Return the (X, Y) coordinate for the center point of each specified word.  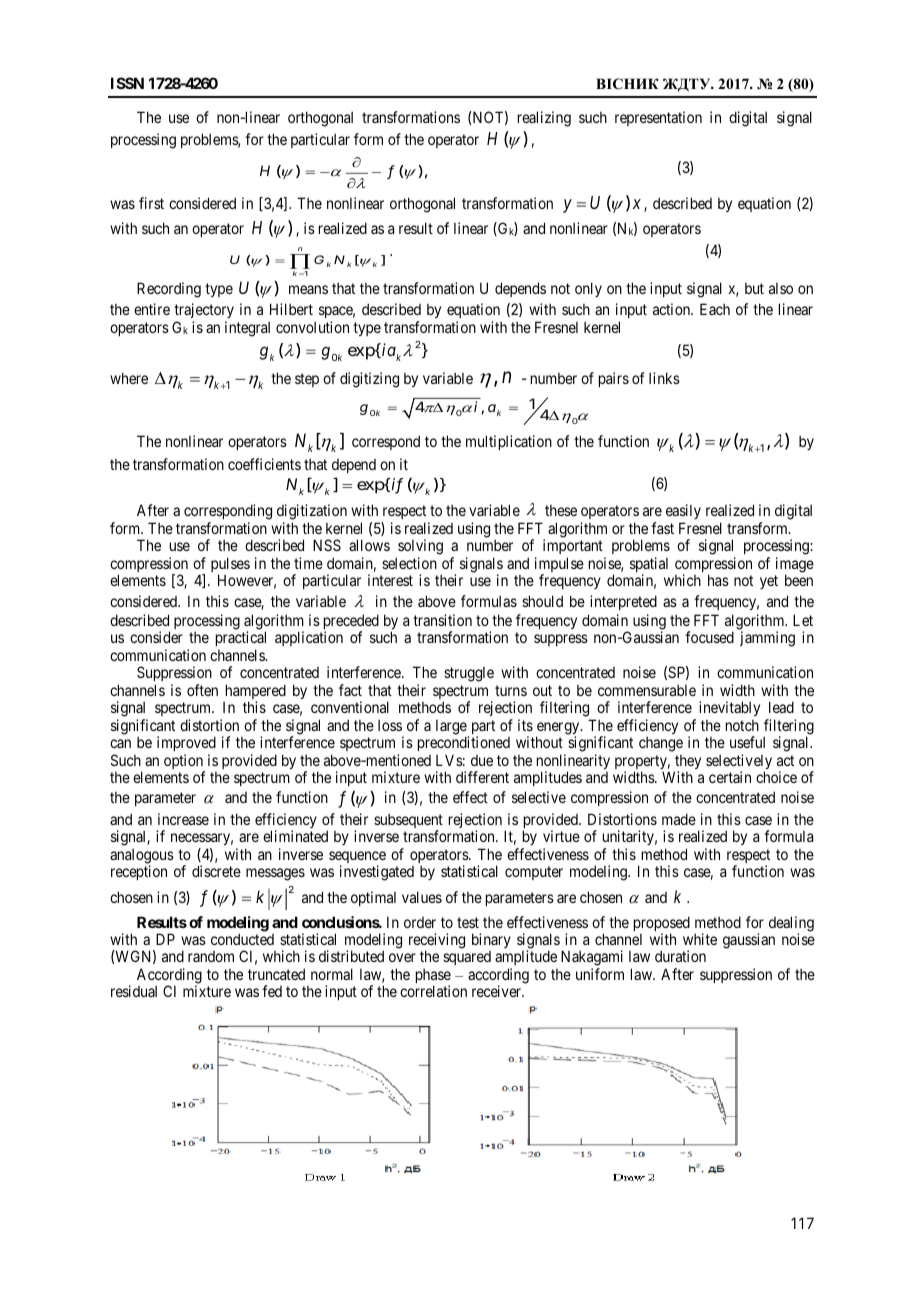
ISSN (127, 83)
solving (420, 548)
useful (747, 742)
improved (186, 743)
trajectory (204, 310)
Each (715, 309)
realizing (544, 119)
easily (683, 511)
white (700, 939)
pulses (230, 566)
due (482, 760)
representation (658, 118)
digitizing (369, 380)
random (211, 956)
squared (467, 958)
